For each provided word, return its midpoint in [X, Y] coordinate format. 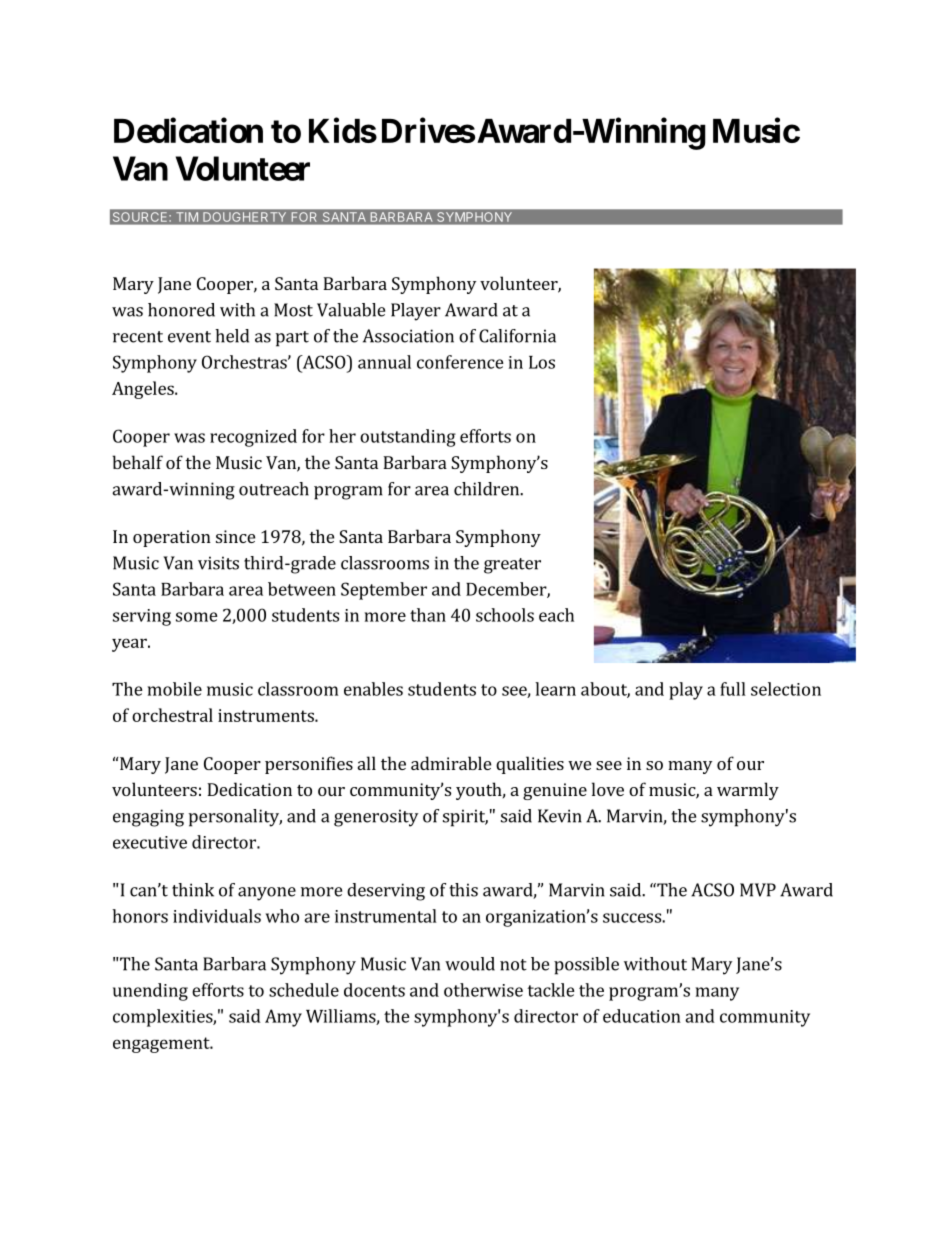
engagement [162, 1045]
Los [542, 362]
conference [460, 362]
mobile [175, 689]
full [733, 689]
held [232, 336]
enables [373, 689]
